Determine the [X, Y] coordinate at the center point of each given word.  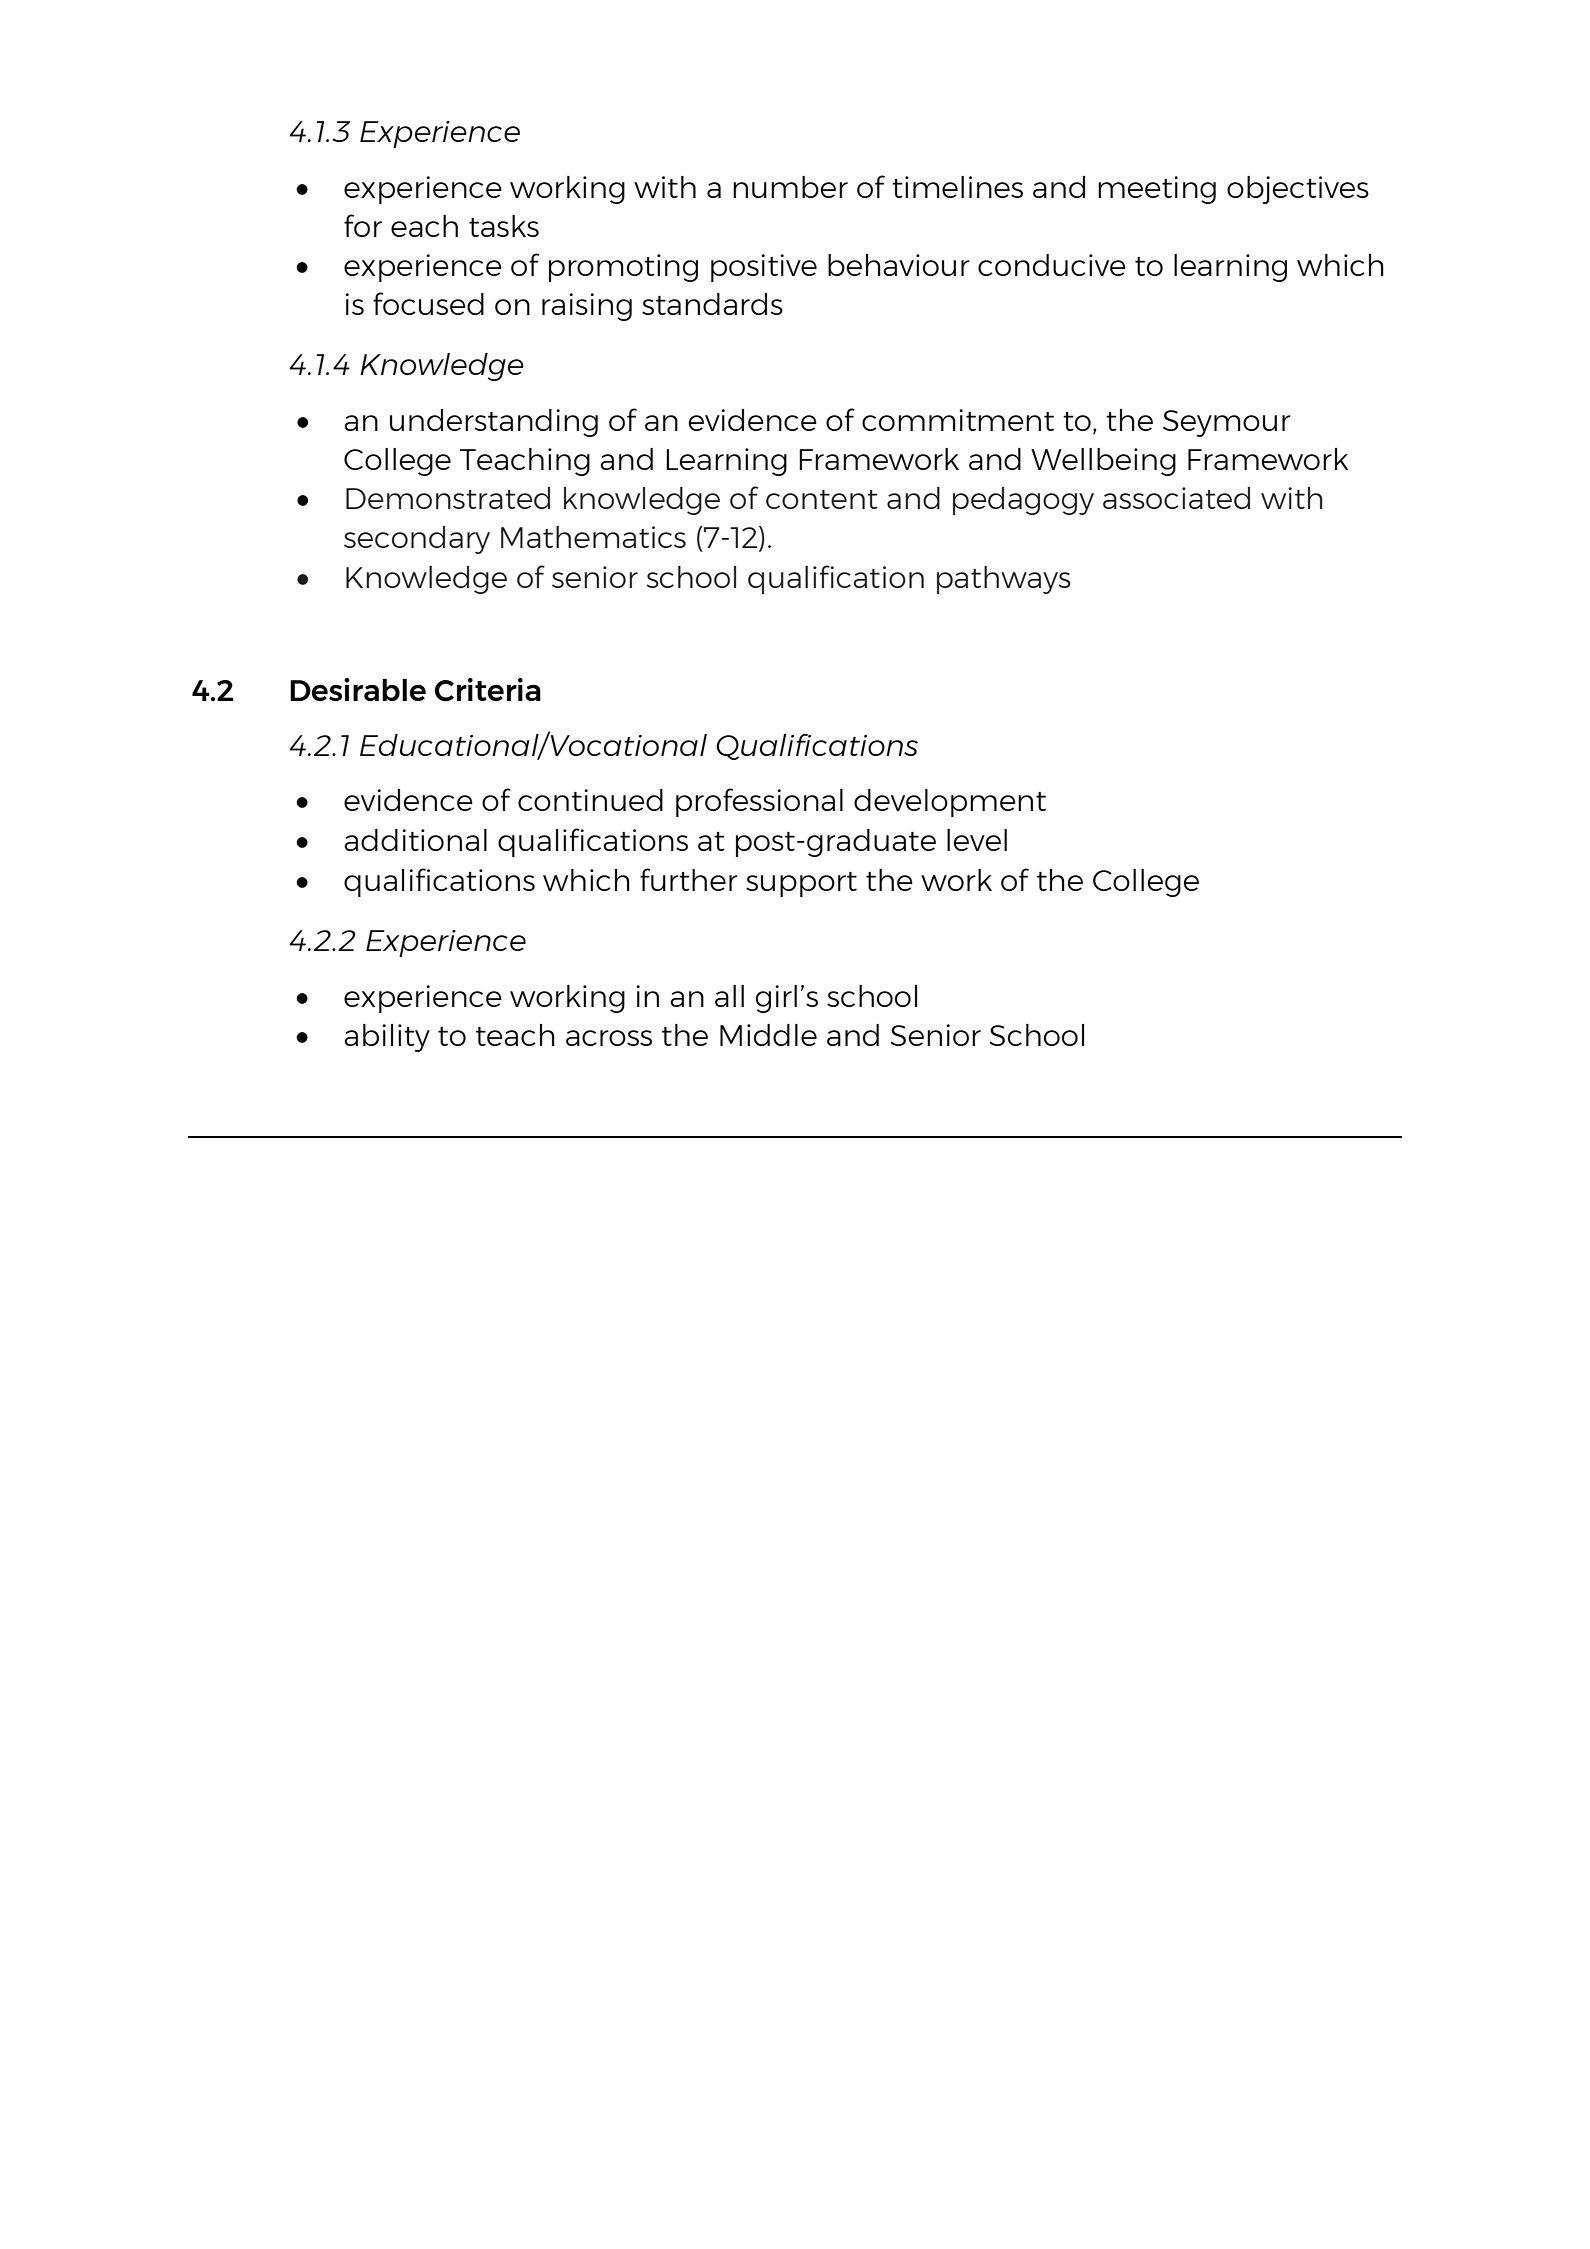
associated [1176, 498]
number [790, 187]
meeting [1157, 190]
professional [759, 802]
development [950, 803]
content [822, 499]
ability [387, 1038]
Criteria [487, 690]
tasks [504, 226]
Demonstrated [448, 498]
